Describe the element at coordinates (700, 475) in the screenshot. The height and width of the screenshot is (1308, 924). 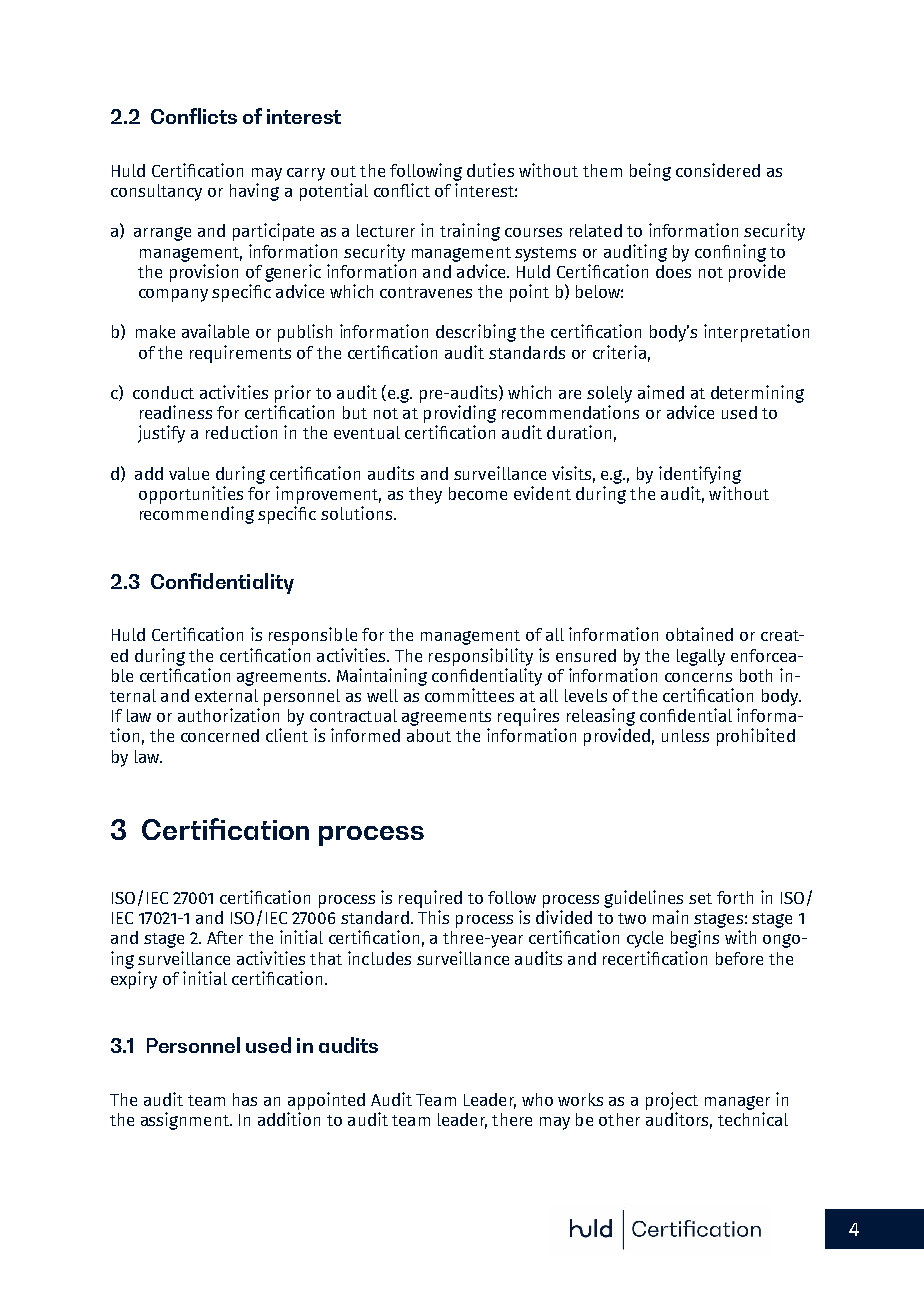
I see `identifying` at that location.
